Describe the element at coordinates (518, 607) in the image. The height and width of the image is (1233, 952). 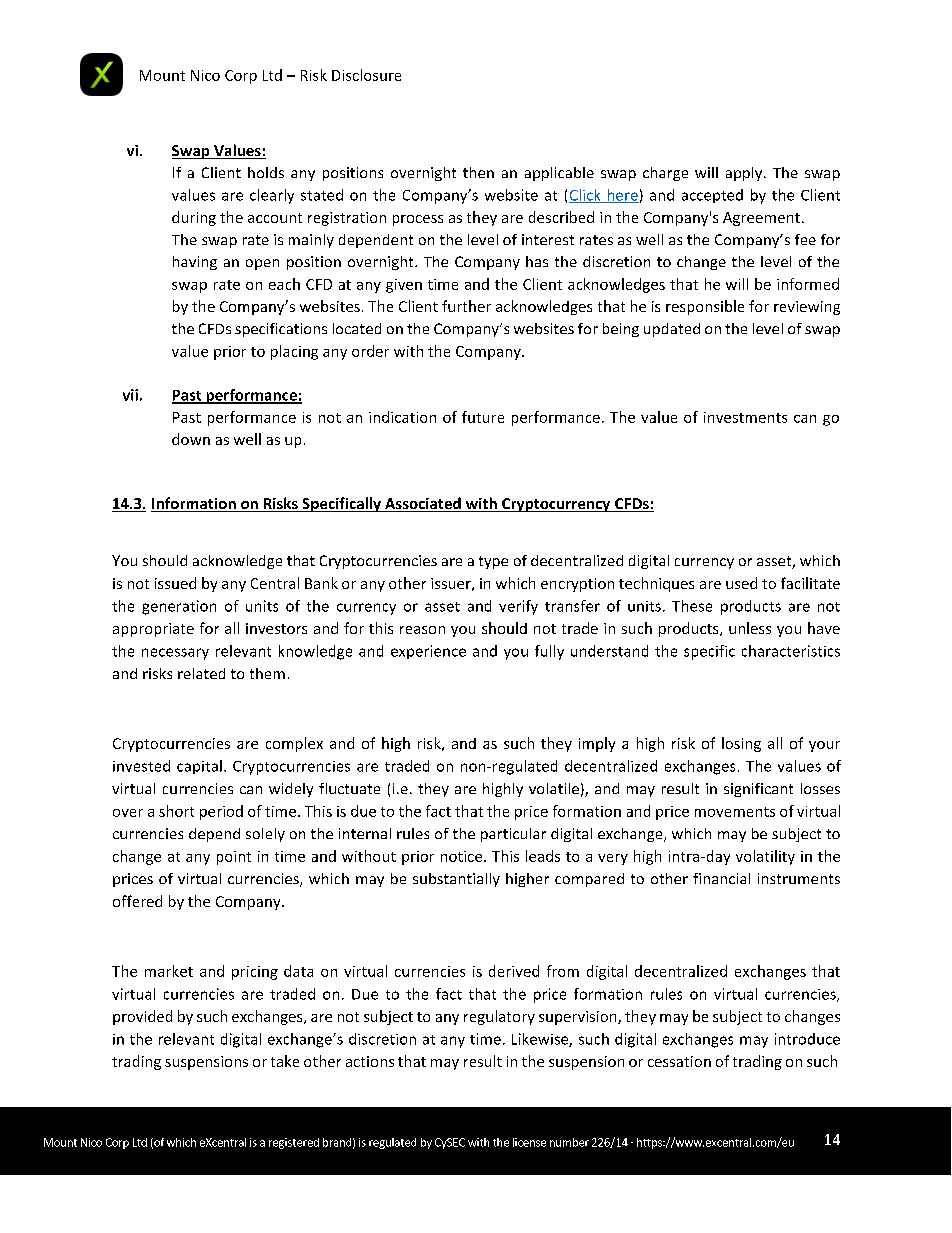
I see `verify` at that location.
